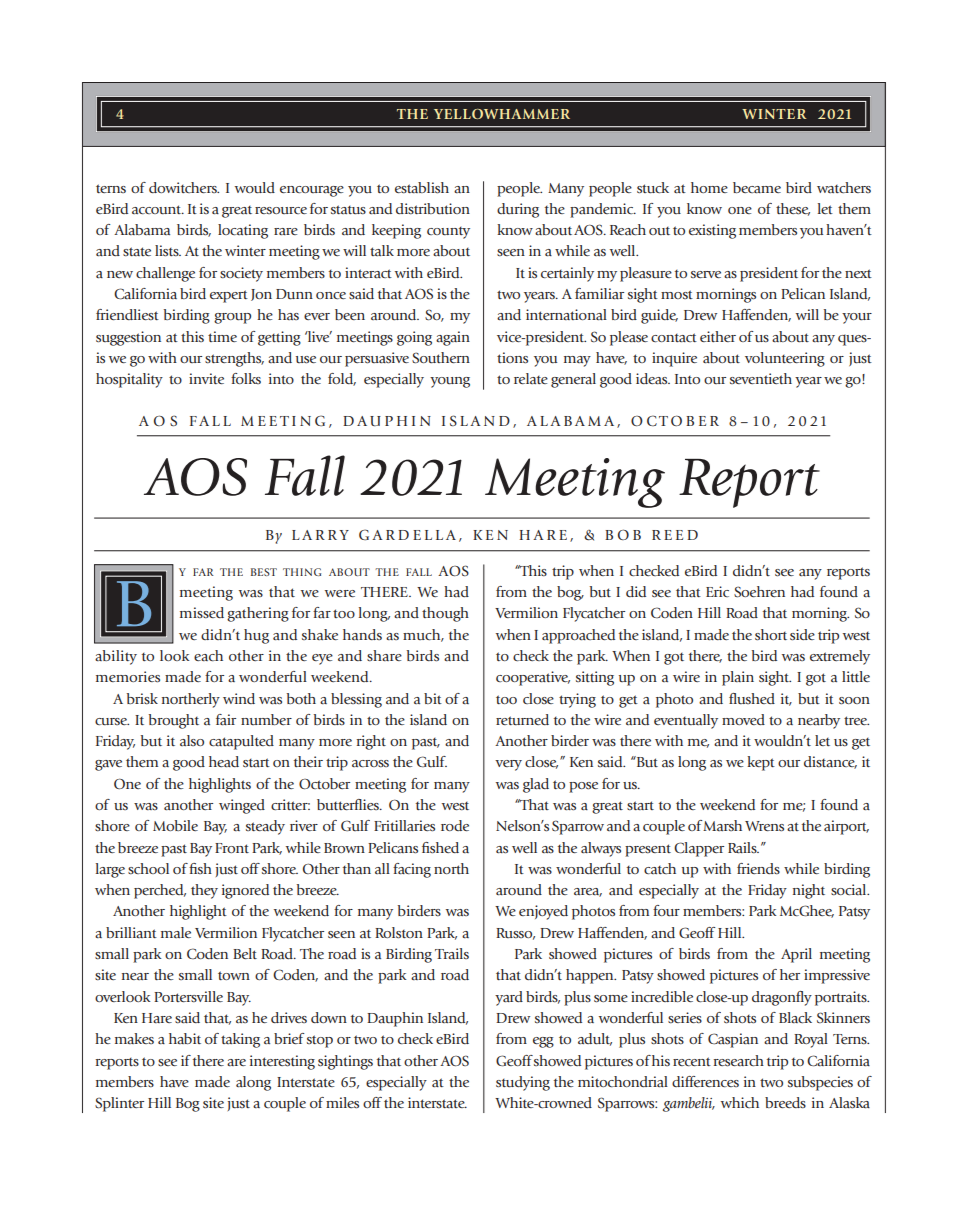 The image size is (958, 1232). I want to click on these, so click(793, 209).
